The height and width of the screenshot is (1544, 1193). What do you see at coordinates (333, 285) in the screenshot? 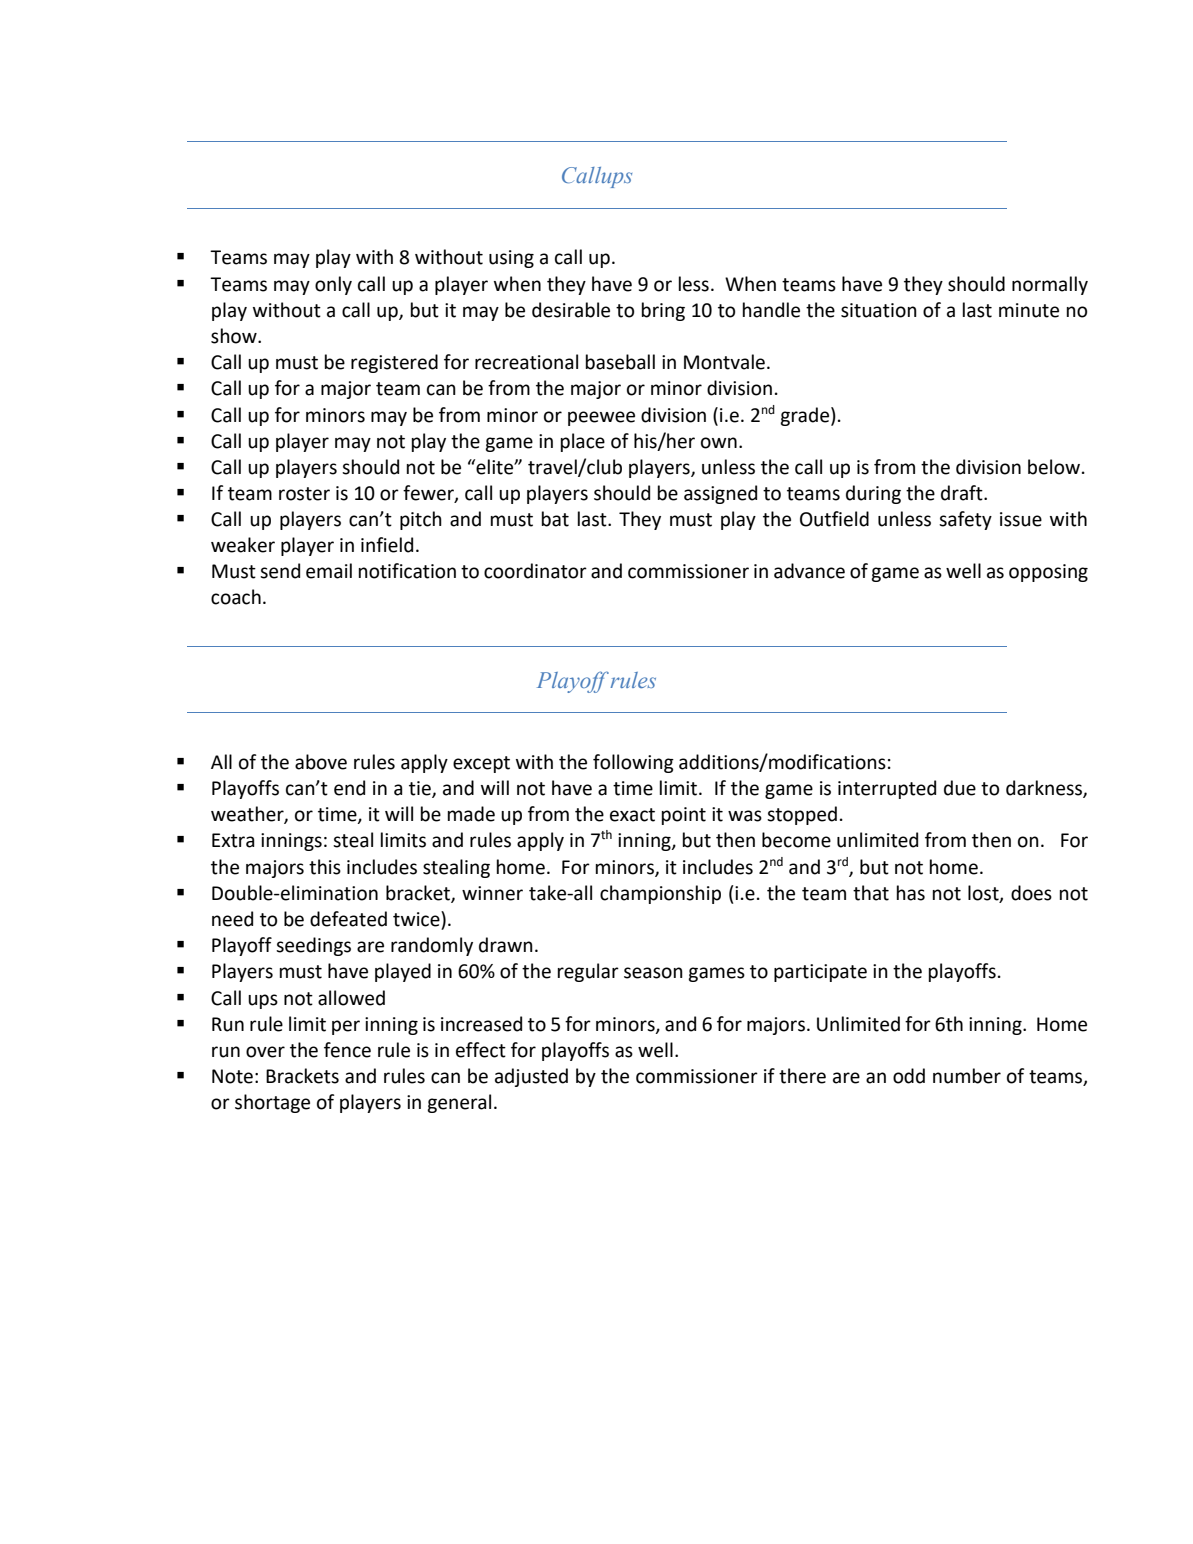
I see `only` at bounding box center [333, 285].
